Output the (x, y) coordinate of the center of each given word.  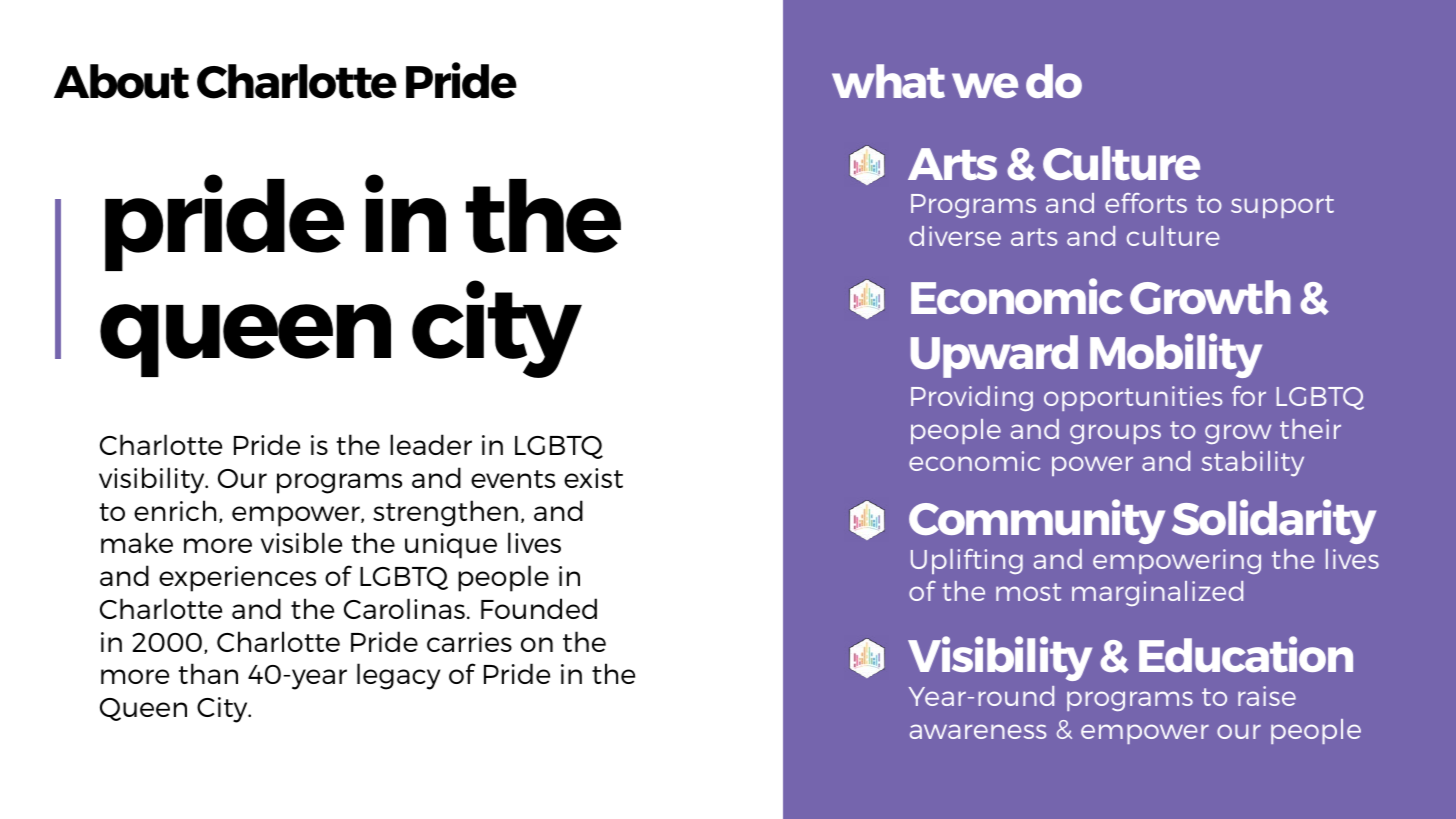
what (888, 81)
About (121, 81)
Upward (994, 356)
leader (431, 444)
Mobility (1176, 355)
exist (593, 478)
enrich (175, 510)
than (208, 673)
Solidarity (1274, 521)
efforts (1146, 203)
